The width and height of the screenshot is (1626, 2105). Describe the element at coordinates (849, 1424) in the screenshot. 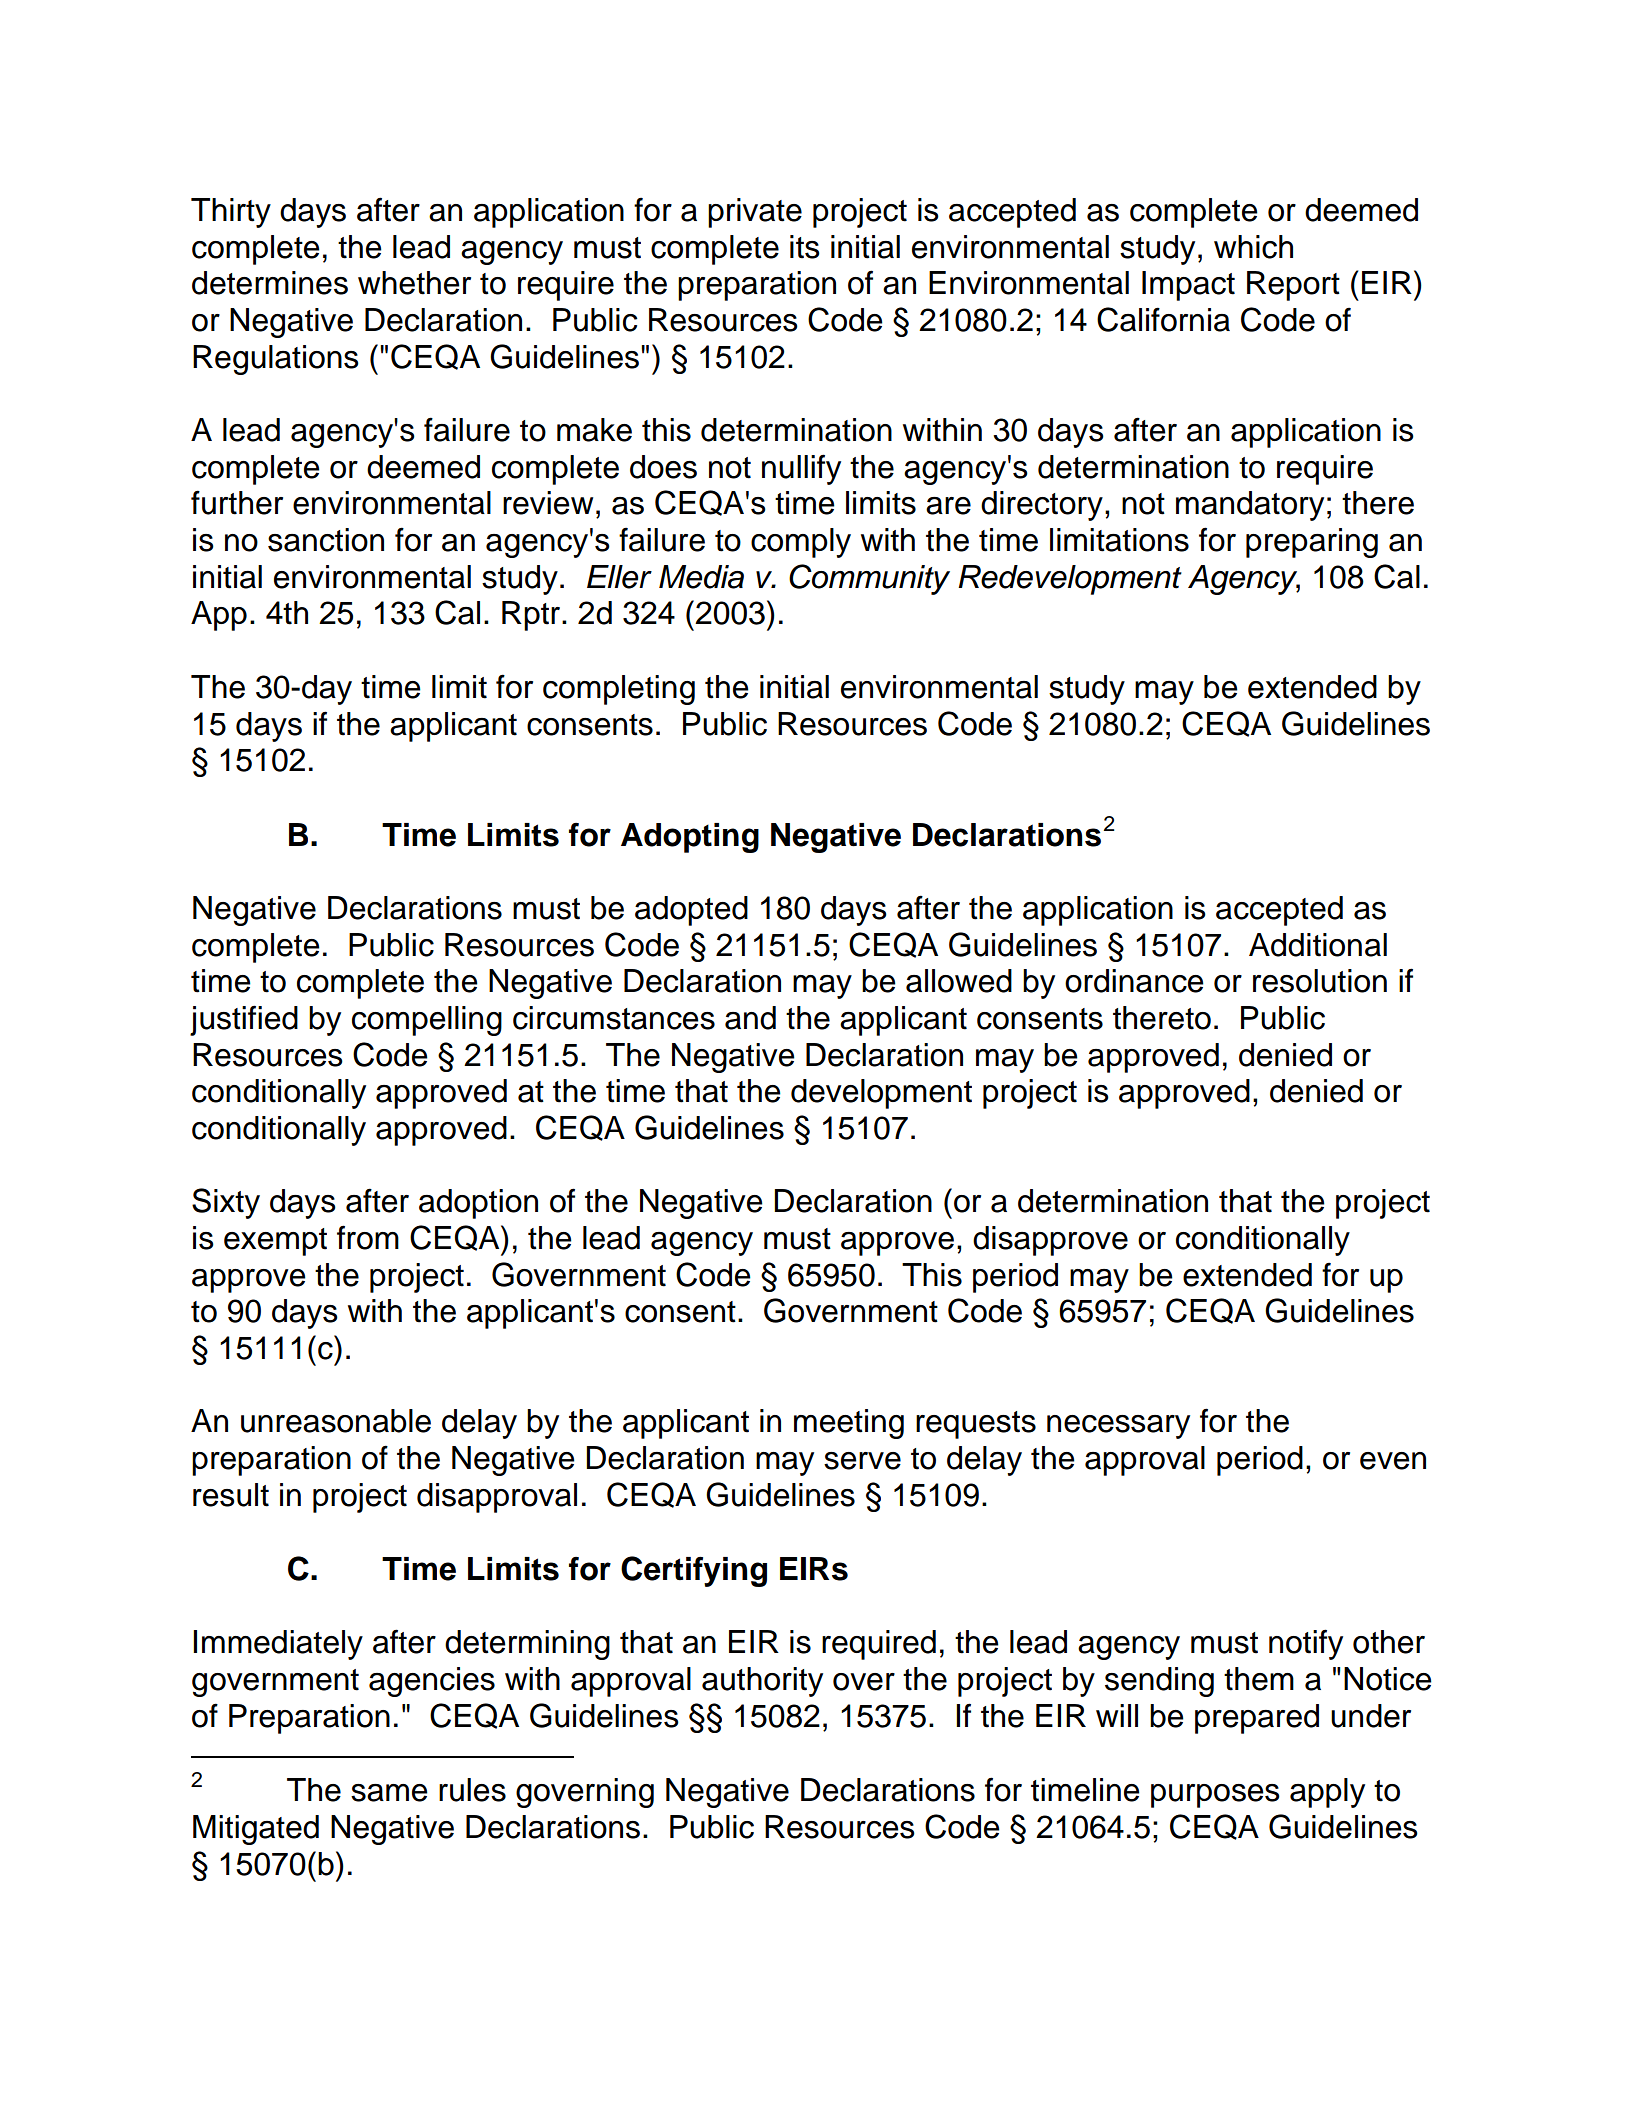

I see `meeting` at that location.
